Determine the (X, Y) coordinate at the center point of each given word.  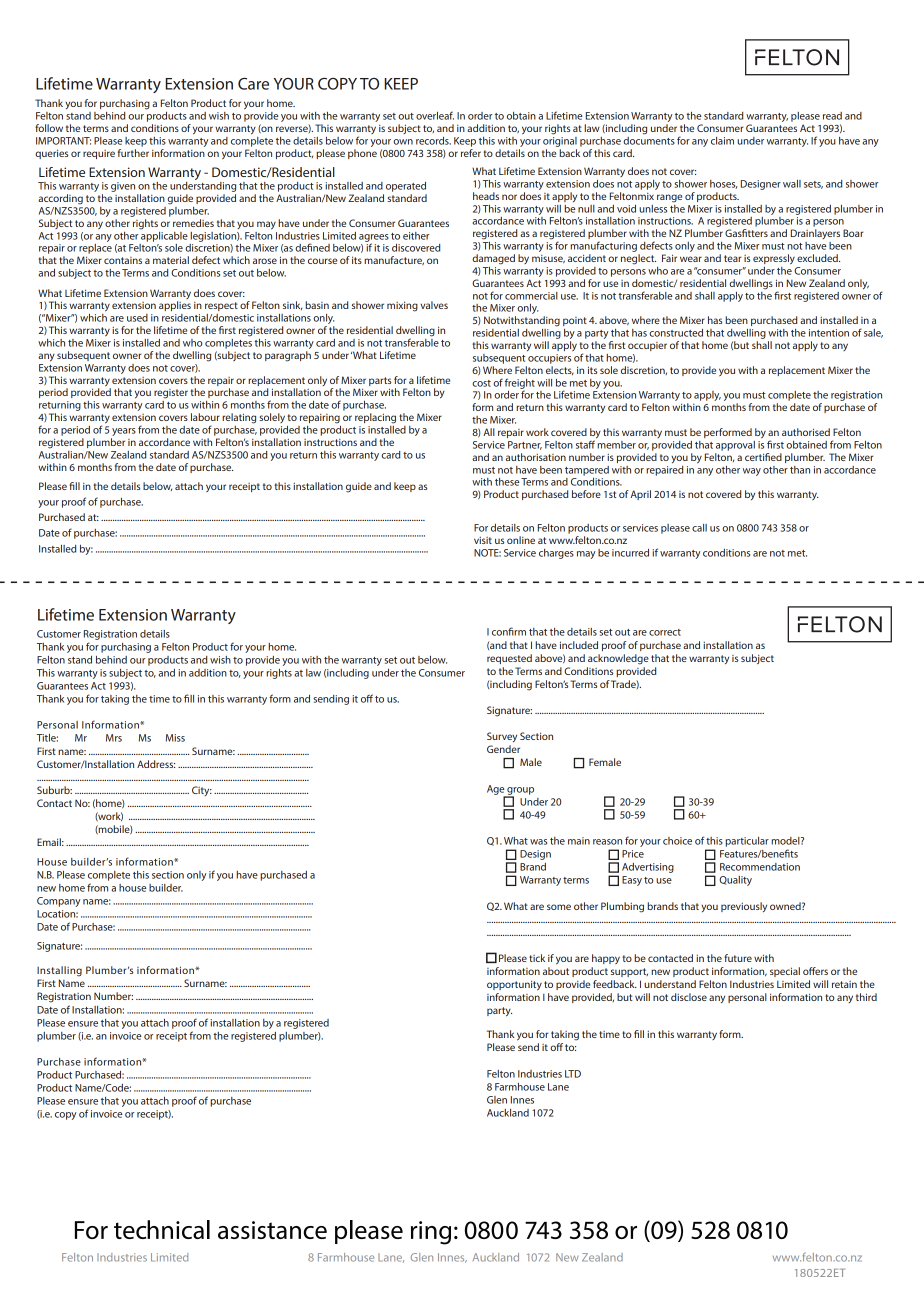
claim (722, 141)
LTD (573, 1074)
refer (471, 153)
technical (162, 1229)
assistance (272, 1230)
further (133, 153)
